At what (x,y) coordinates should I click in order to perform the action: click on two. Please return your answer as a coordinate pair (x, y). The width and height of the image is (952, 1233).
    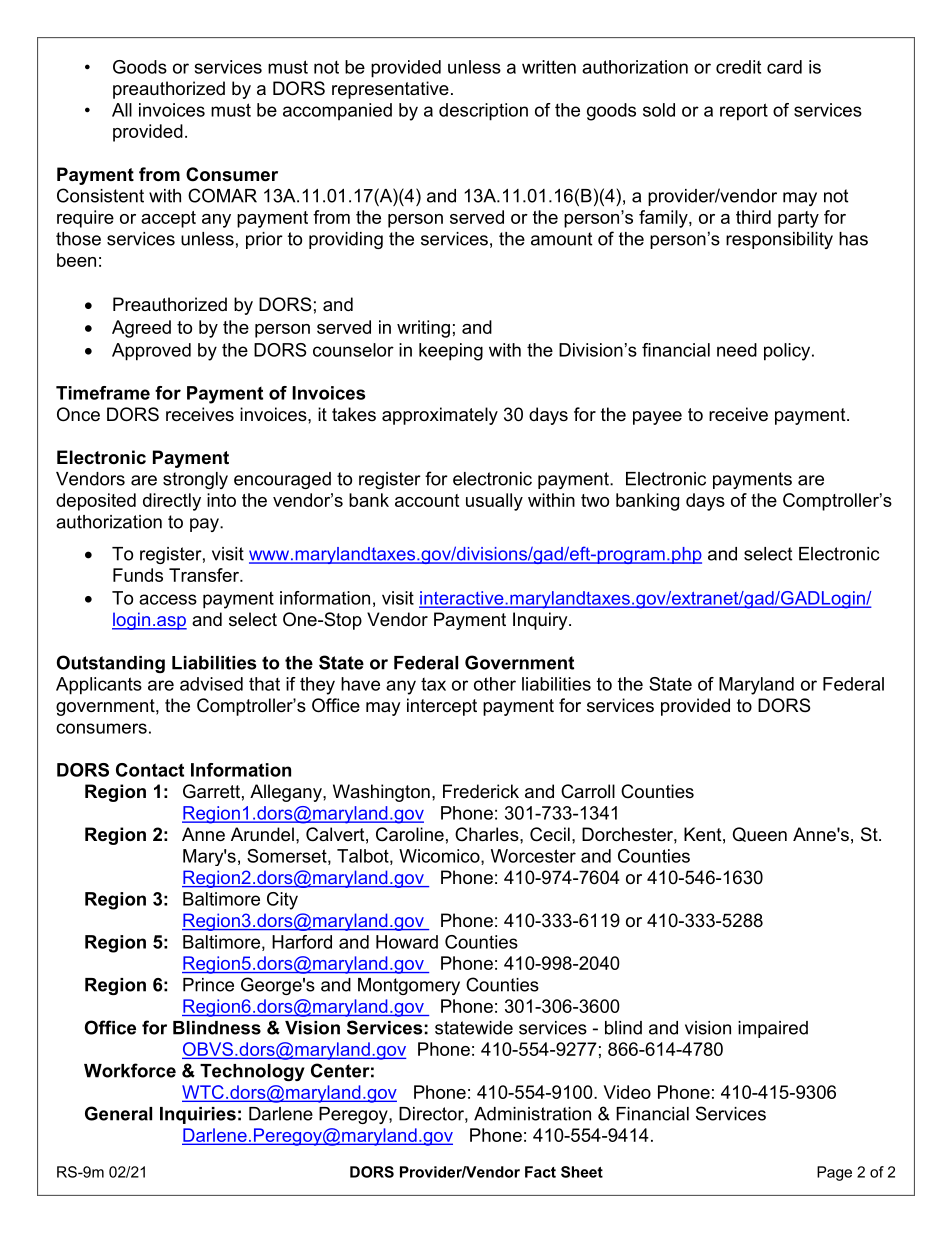
    Looking at the image, I should click on (595, 500).
